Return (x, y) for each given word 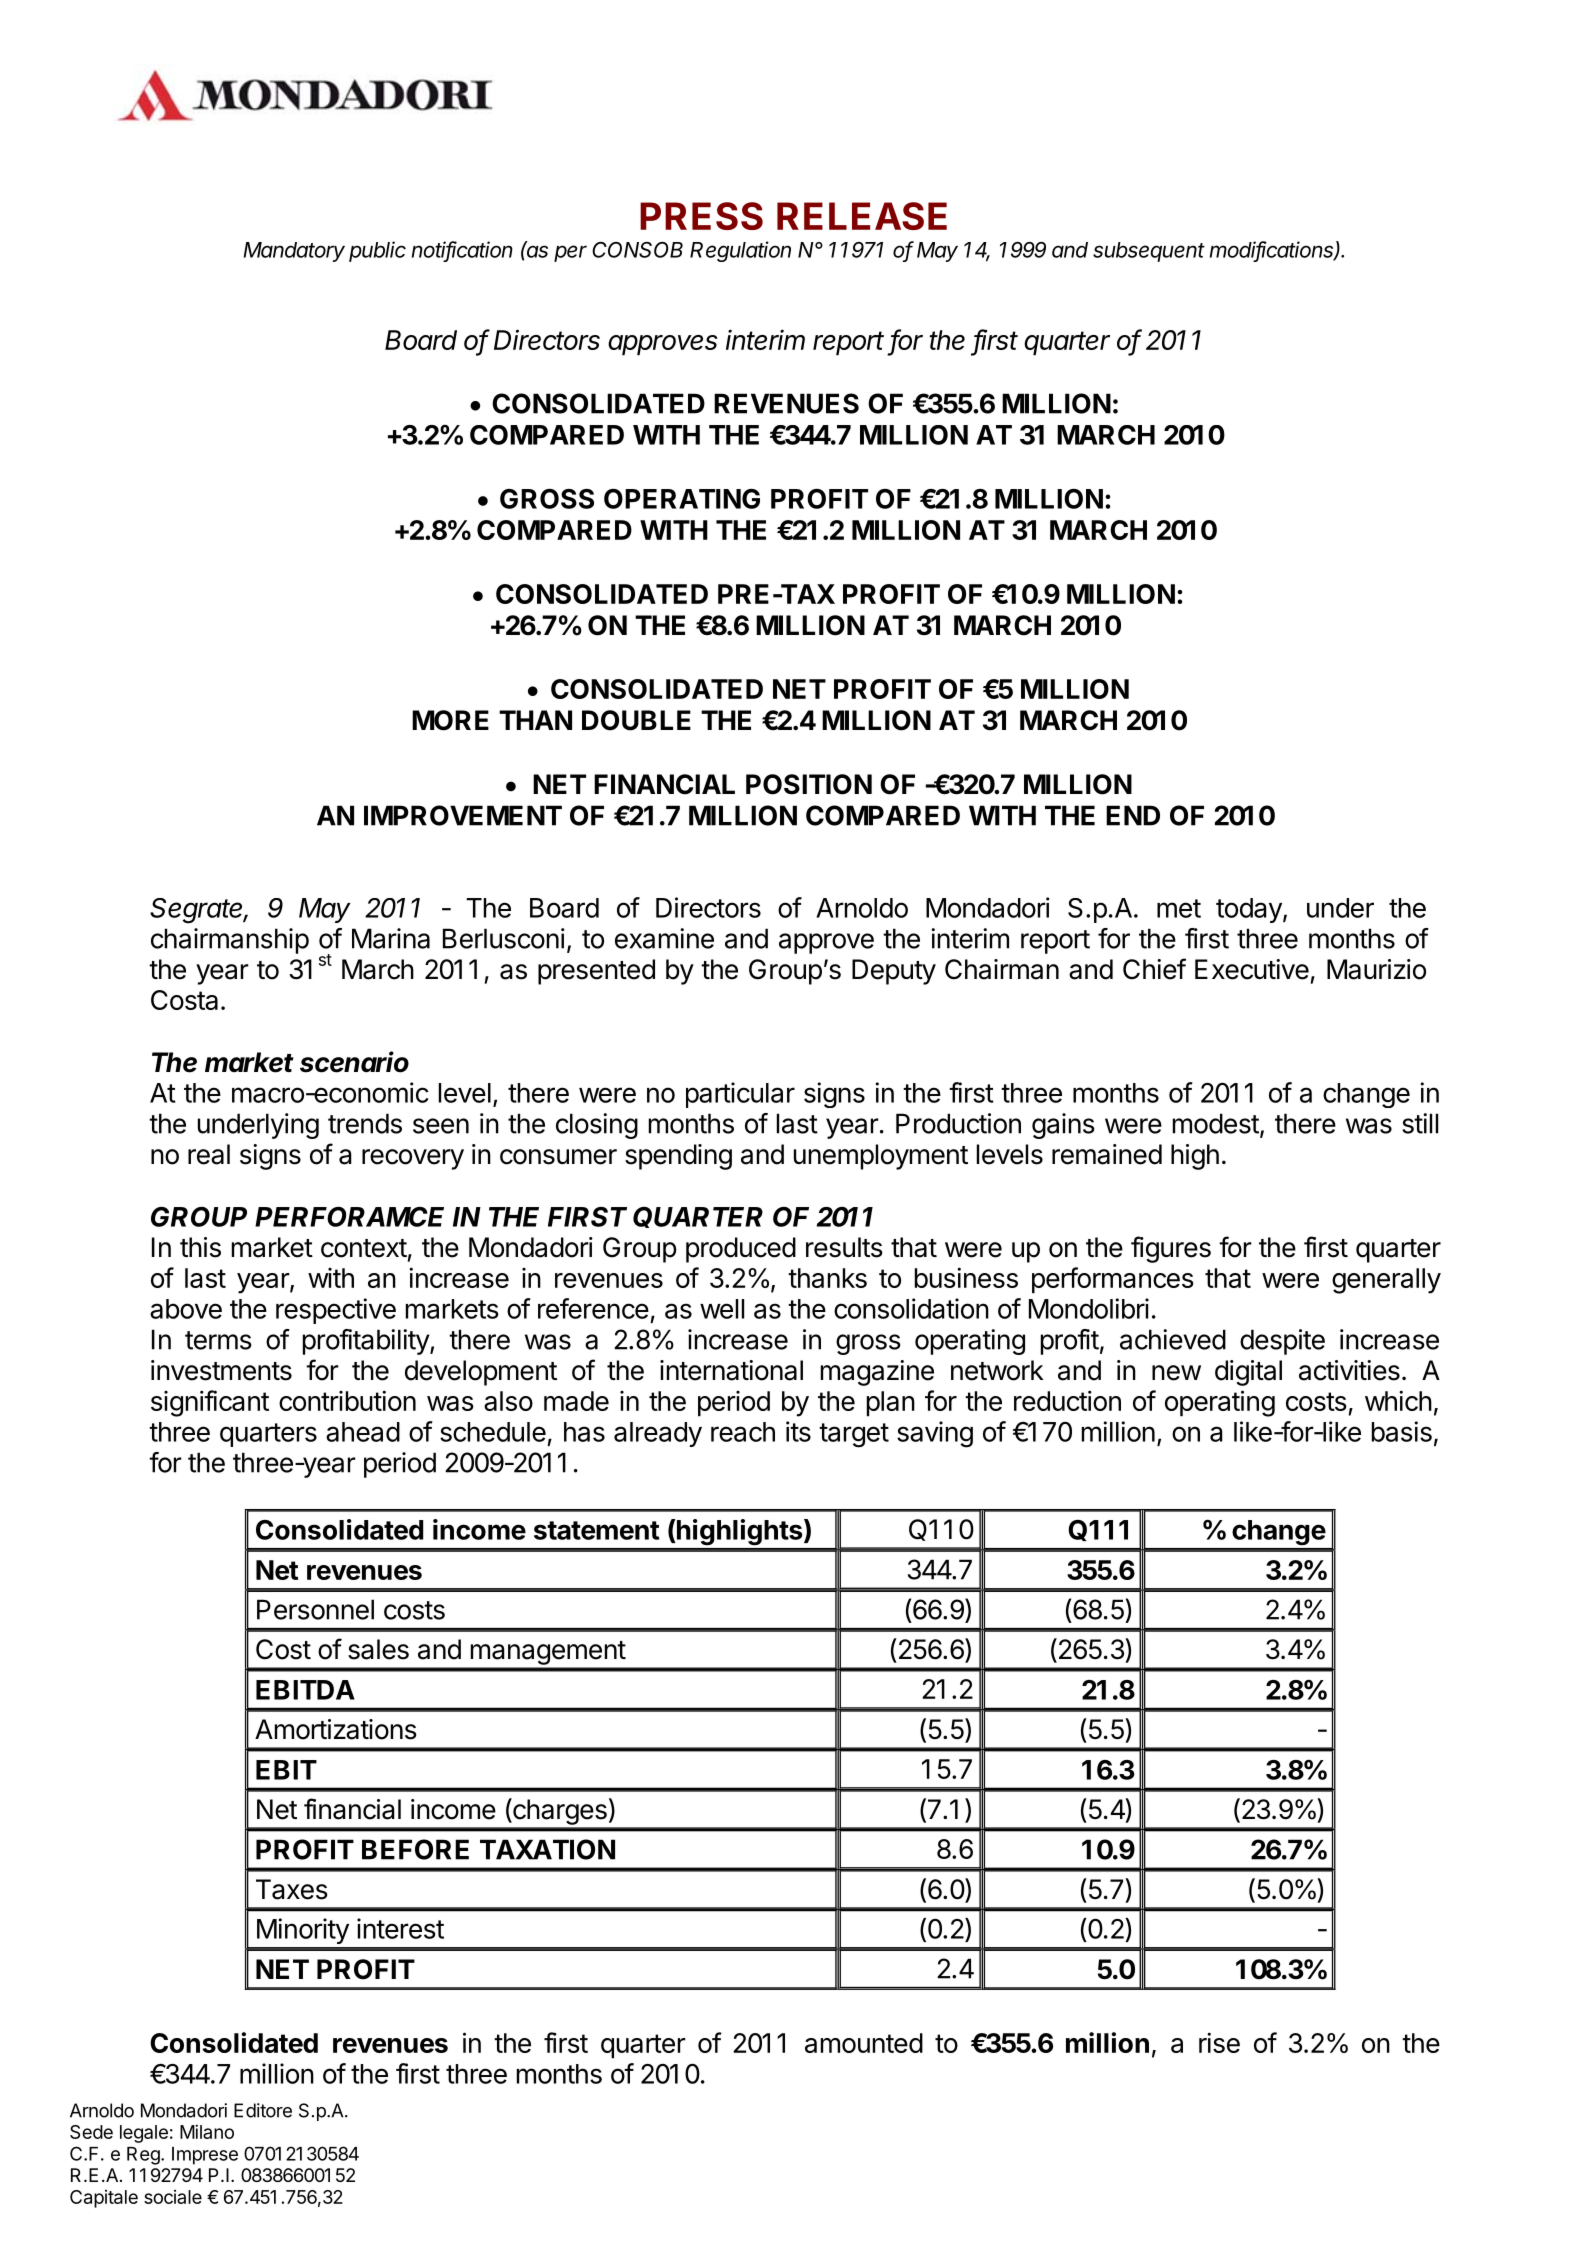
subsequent (1149, 252)
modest (1216, 1123)
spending (678, 1157)
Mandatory (294, 252)
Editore (263, 2110)
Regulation (740, 251)
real (209, 1154)
